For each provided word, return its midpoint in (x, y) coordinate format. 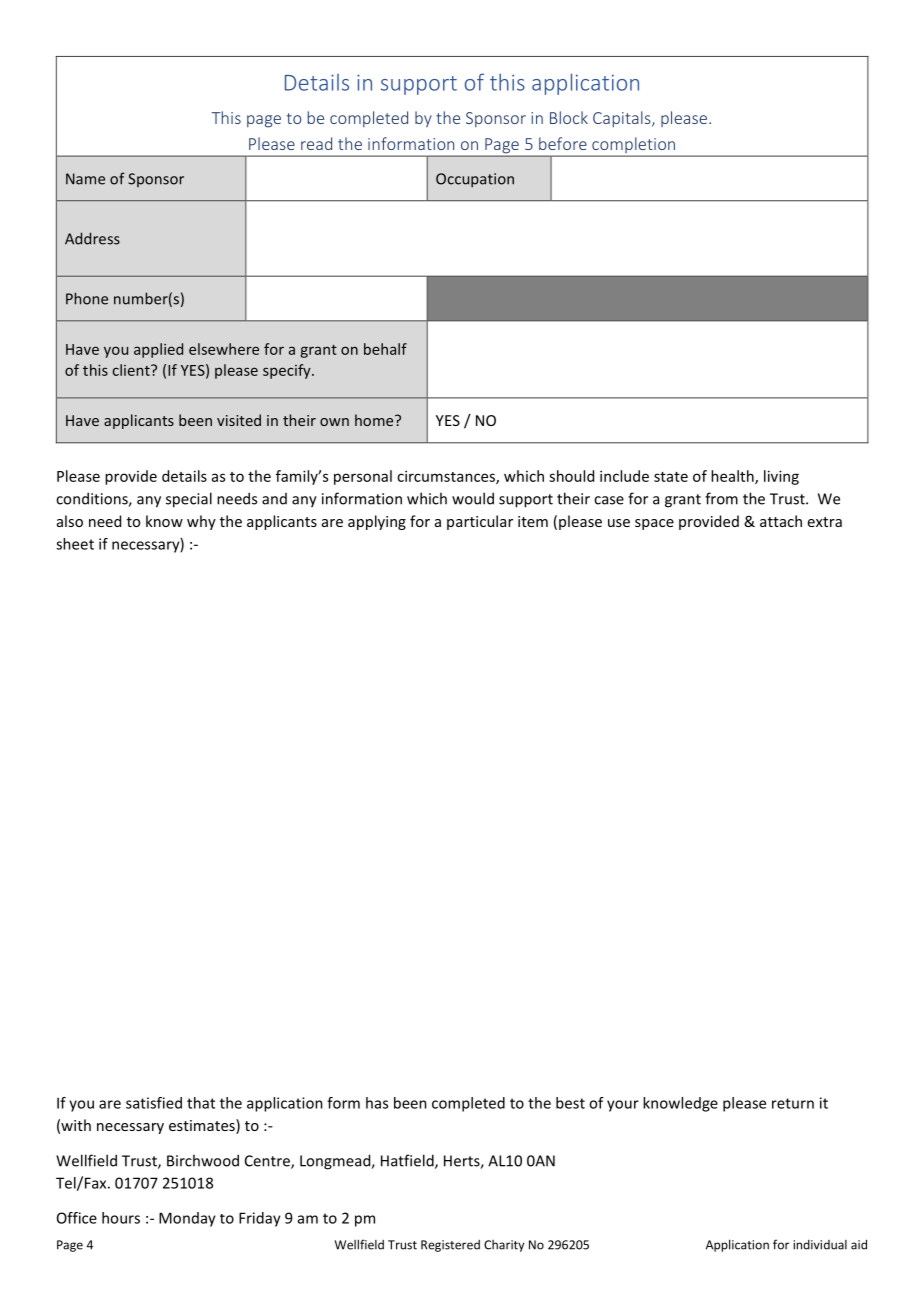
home (375, 420)
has (377, 1103)
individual (820, 1245)
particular (480, 522)
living (781, 477)
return (793, 1103)
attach (781, 521)
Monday (187, 1219)
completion (634, 146)
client (132, 370)
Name (85, 179)
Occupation (475, 180)
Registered (450, 1246)
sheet (75, 544)
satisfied (154, 1103)
